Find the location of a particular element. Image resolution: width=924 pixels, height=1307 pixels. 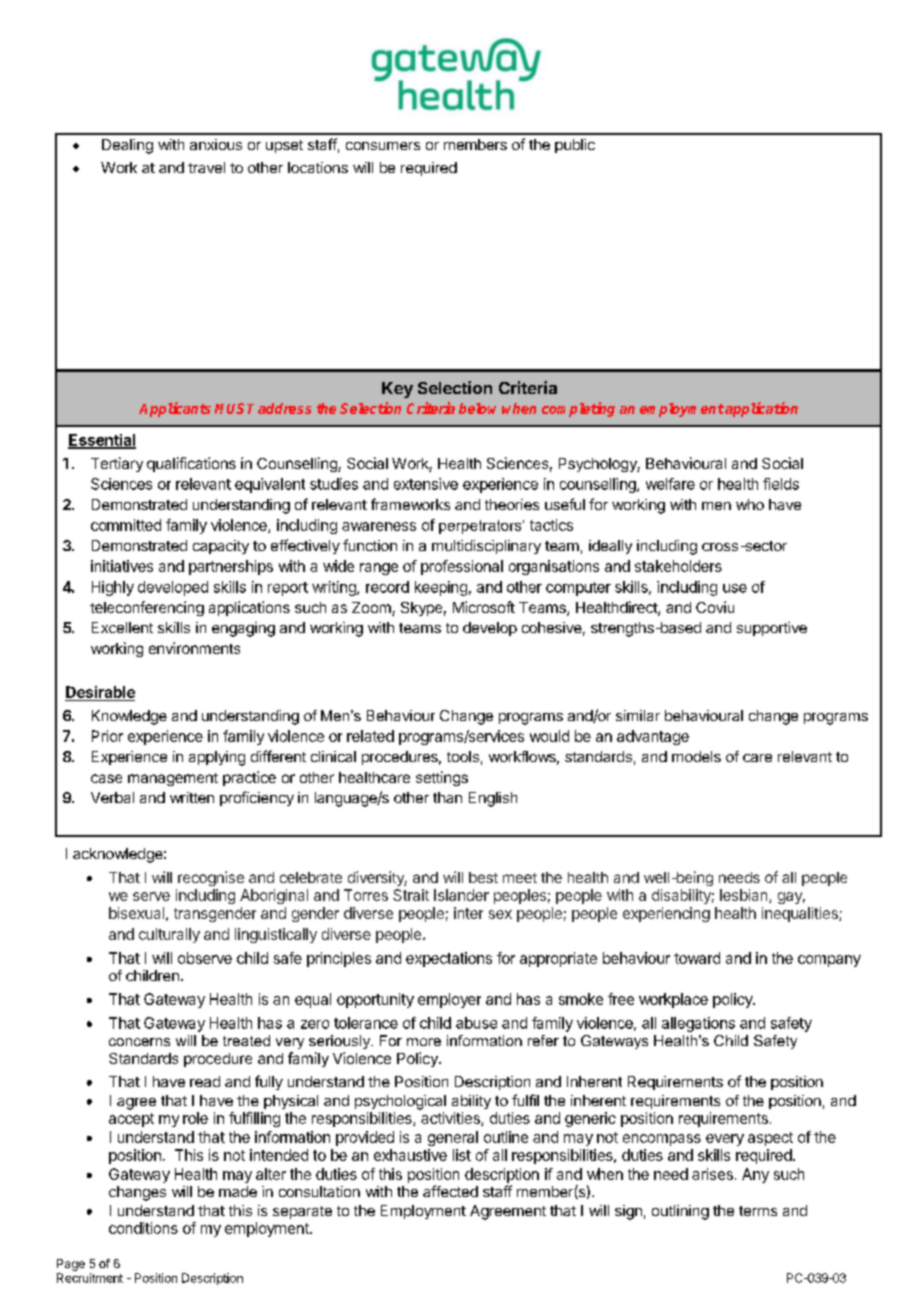

bisexual is located at coordinates (136, 913).
